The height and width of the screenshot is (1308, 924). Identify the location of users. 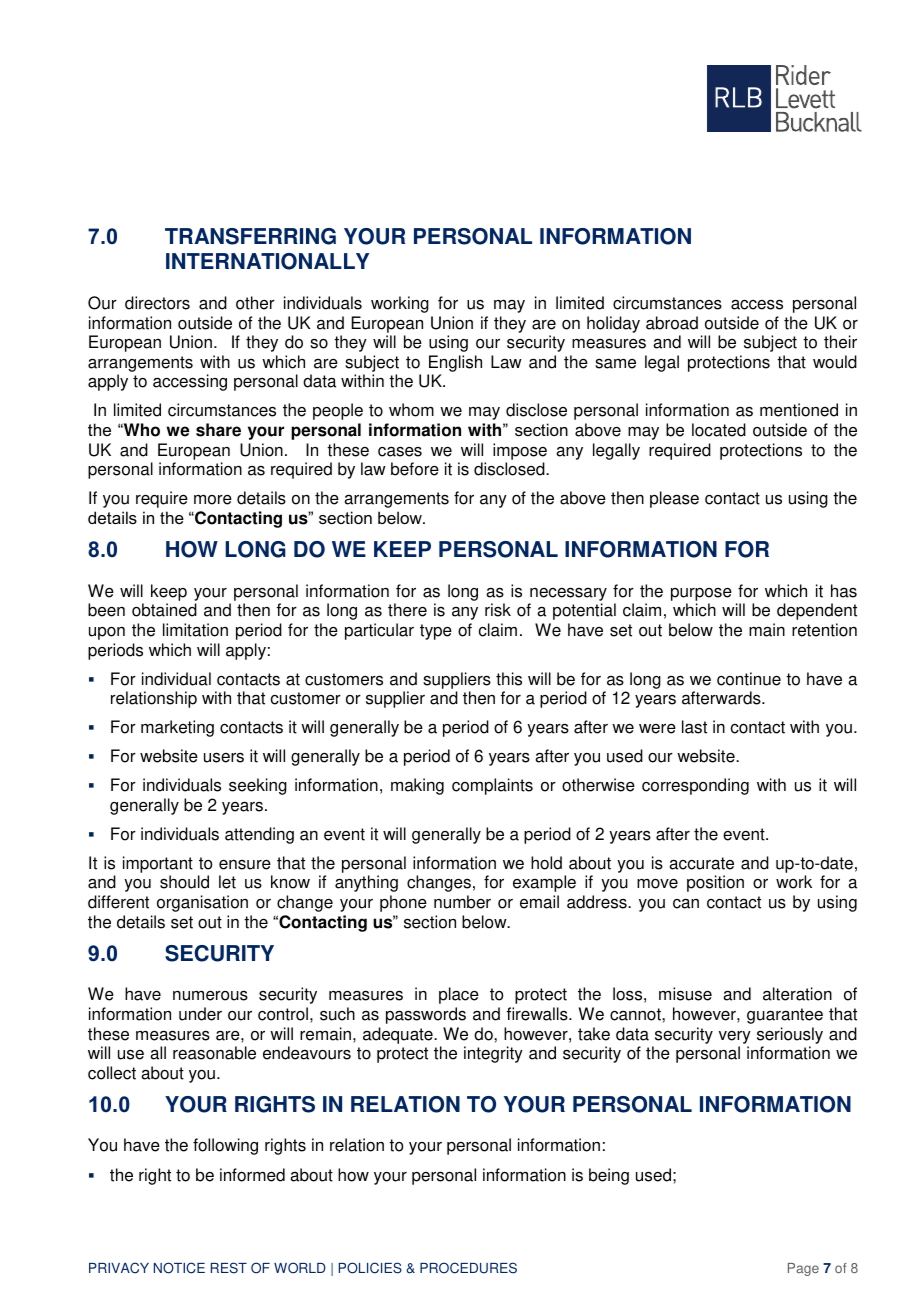
(224, 757).
